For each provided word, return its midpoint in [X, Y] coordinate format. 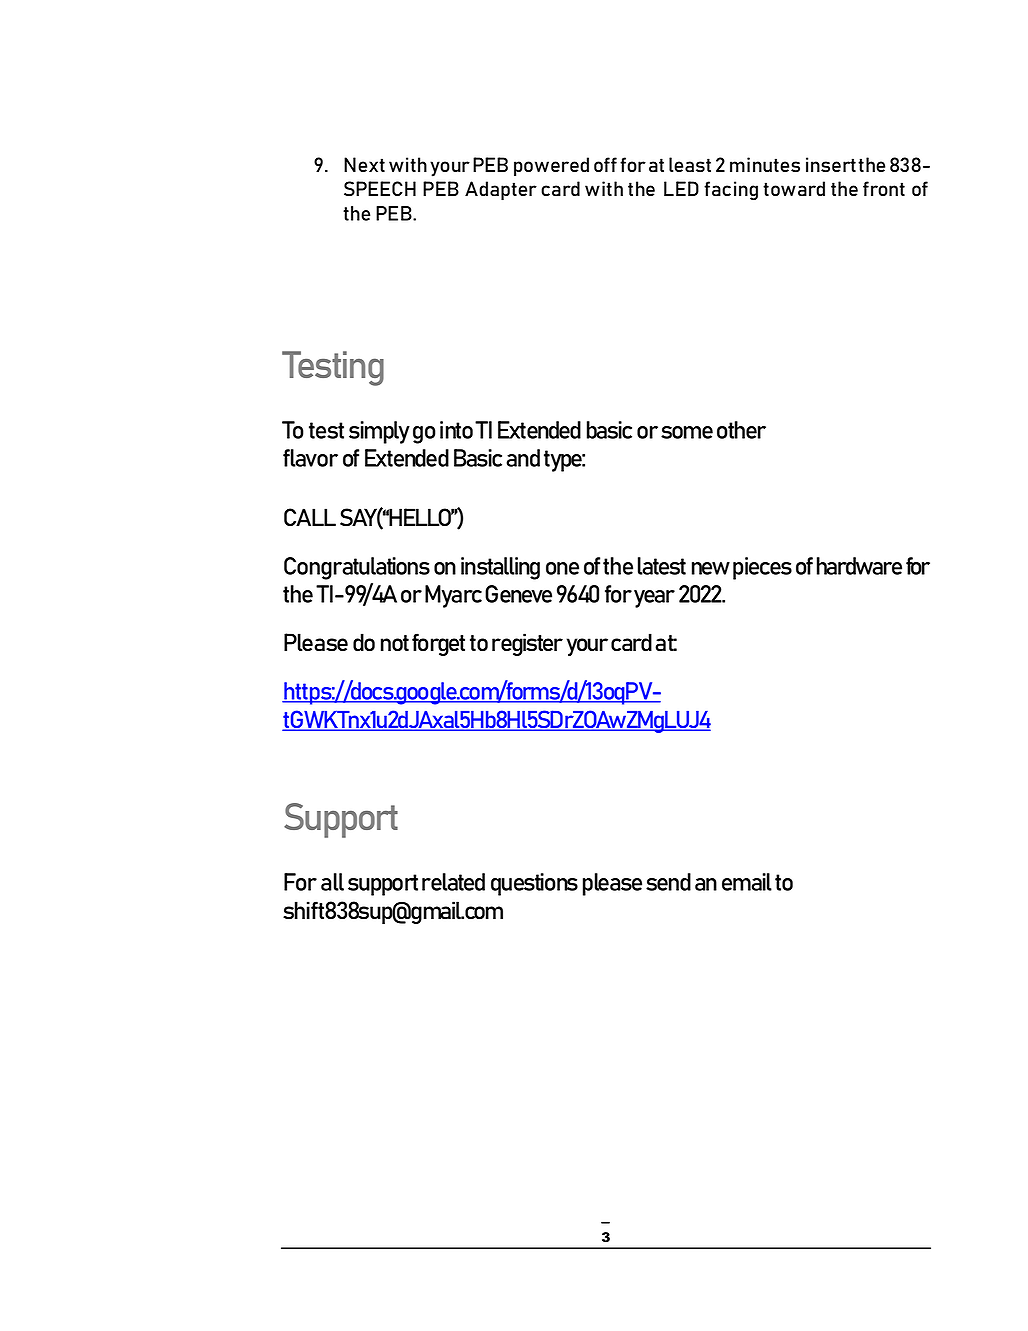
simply [379, 432]
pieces [762, 568]
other [741, 430]
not [395, 643]
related [453, 882]
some [687, 432]
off [605, 164]
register [527, 644]
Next [364, 164]
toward [794, 188]
